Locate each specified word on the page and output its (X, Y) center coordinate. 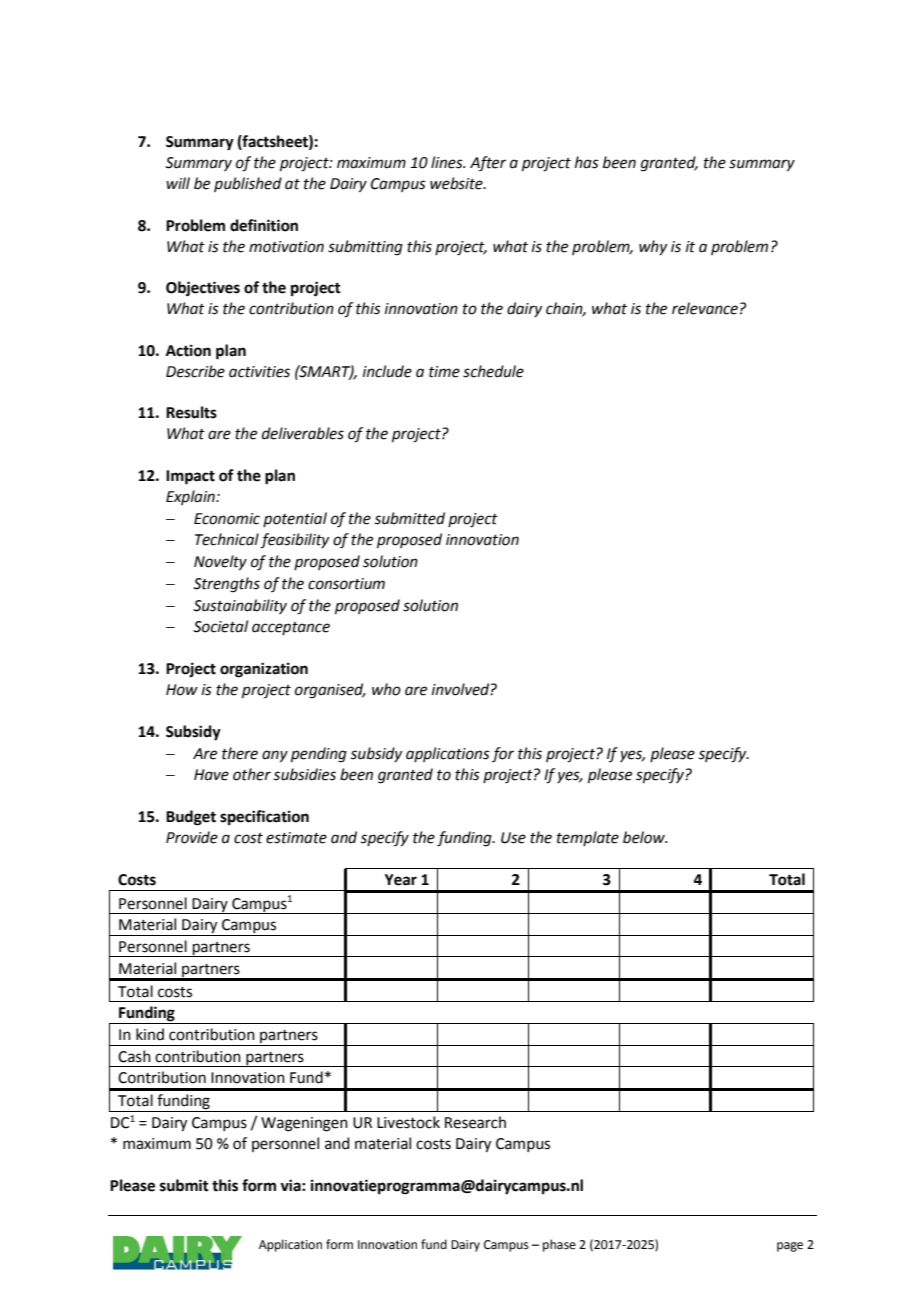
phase (559, 1245)
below (645, 837)
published (248, 184)
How (182, 690)
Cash (134, 1056)
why (653, 247)
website (457, 183)
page (790, 1247)
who (386, 689)
